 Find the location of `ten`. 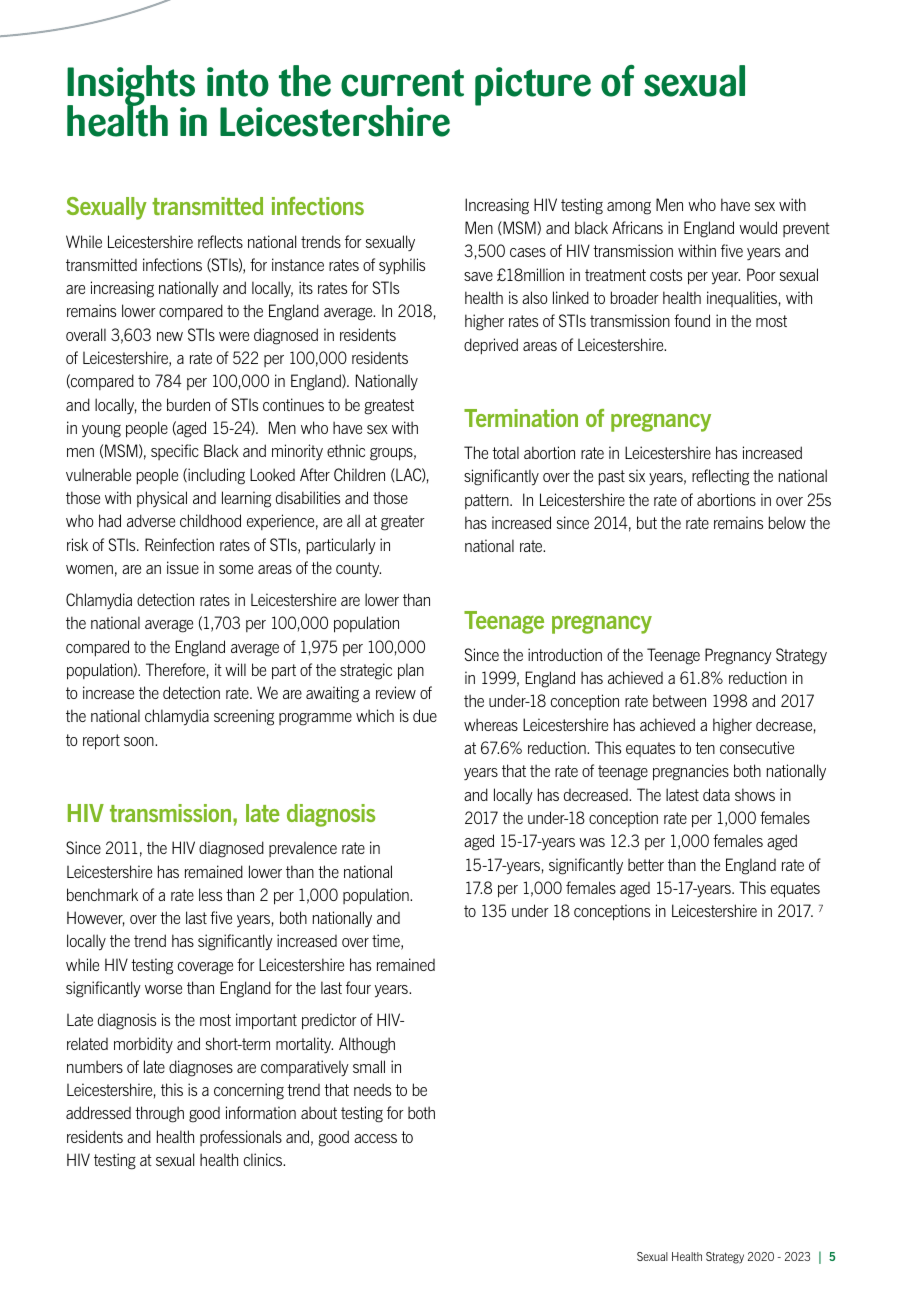

ten is located at coordinates (705, 748).
